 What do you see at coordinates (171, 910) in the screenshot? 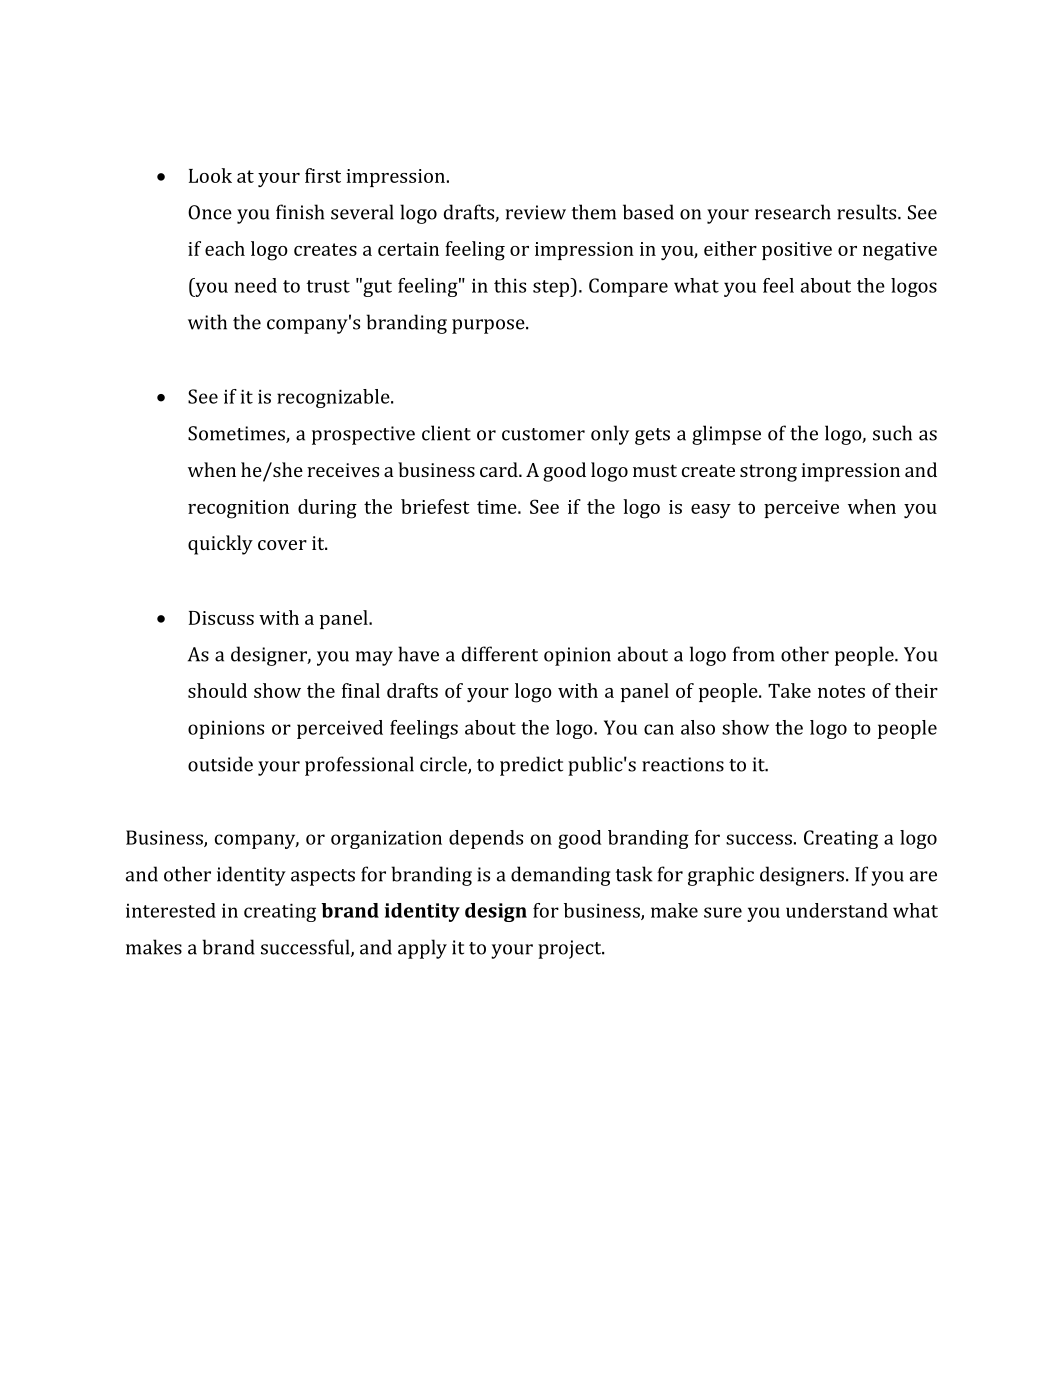
I see `interested` at bounding box center [171, 910].
